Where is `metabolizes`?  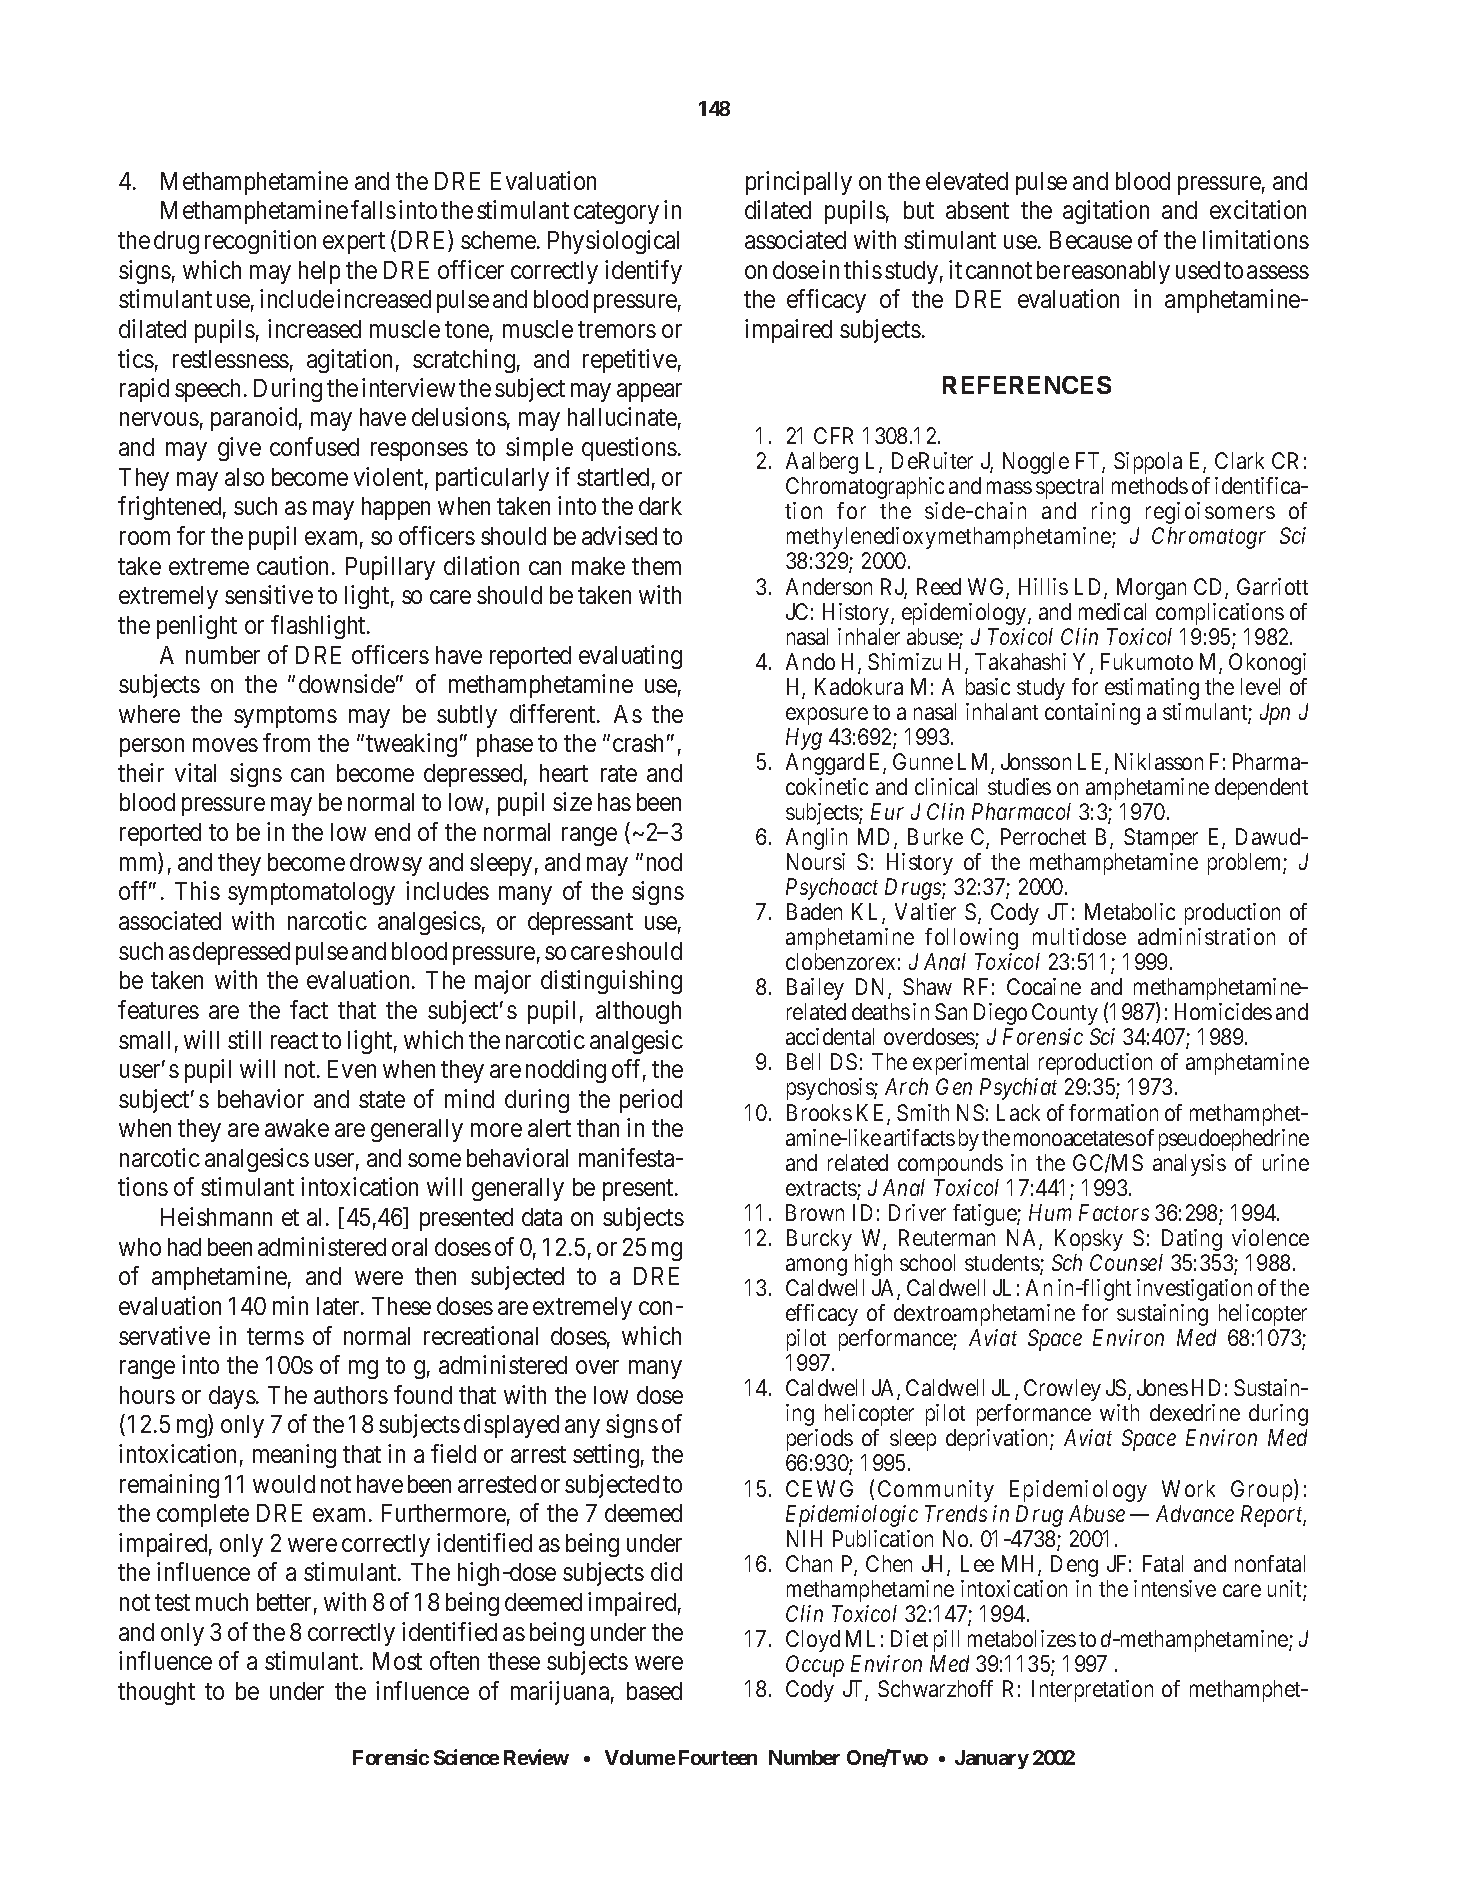 metabolizes is located at coordinates (1022, 1638).
